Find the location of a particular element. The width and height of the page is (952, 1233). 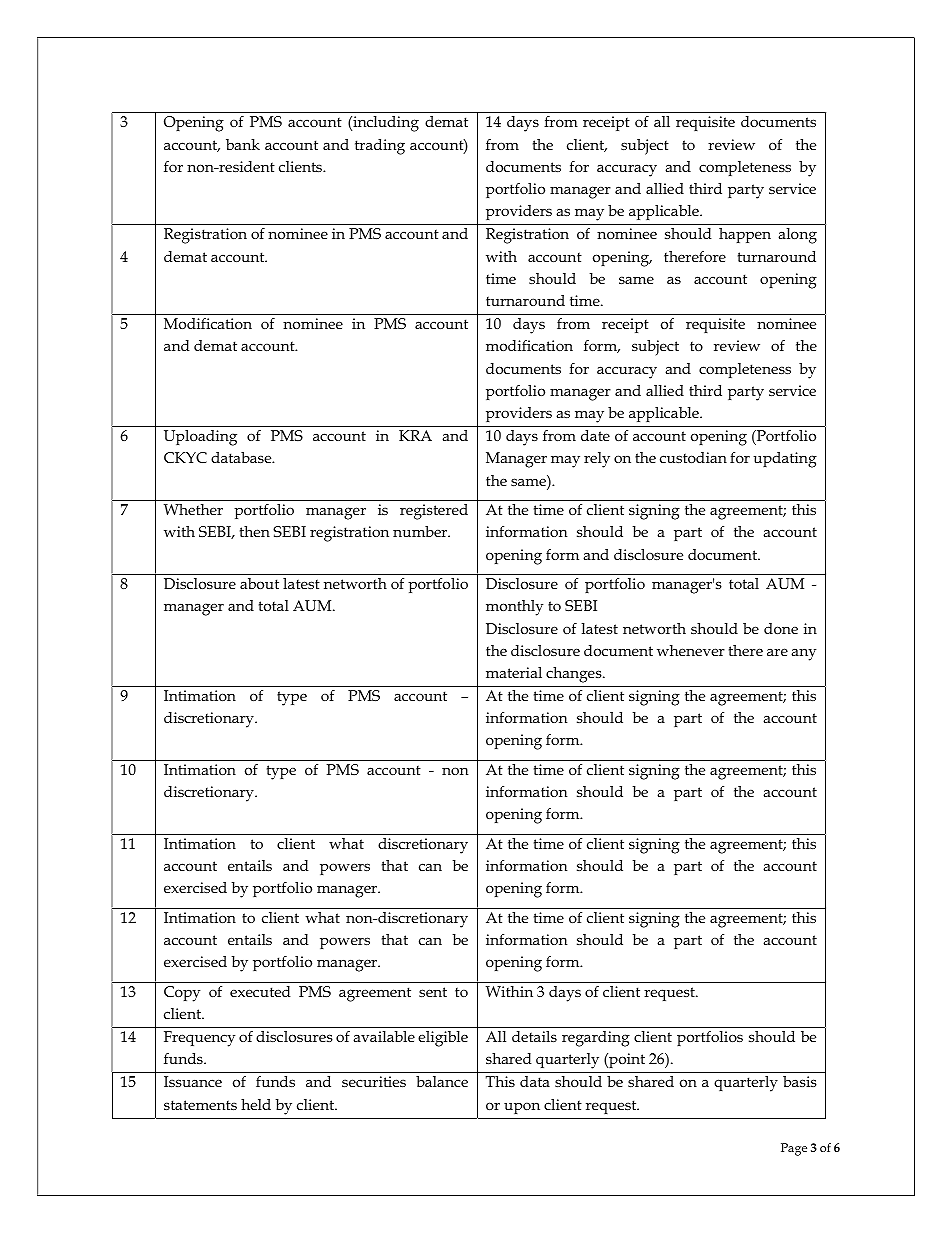

material is located at coordinates (514, 672).
